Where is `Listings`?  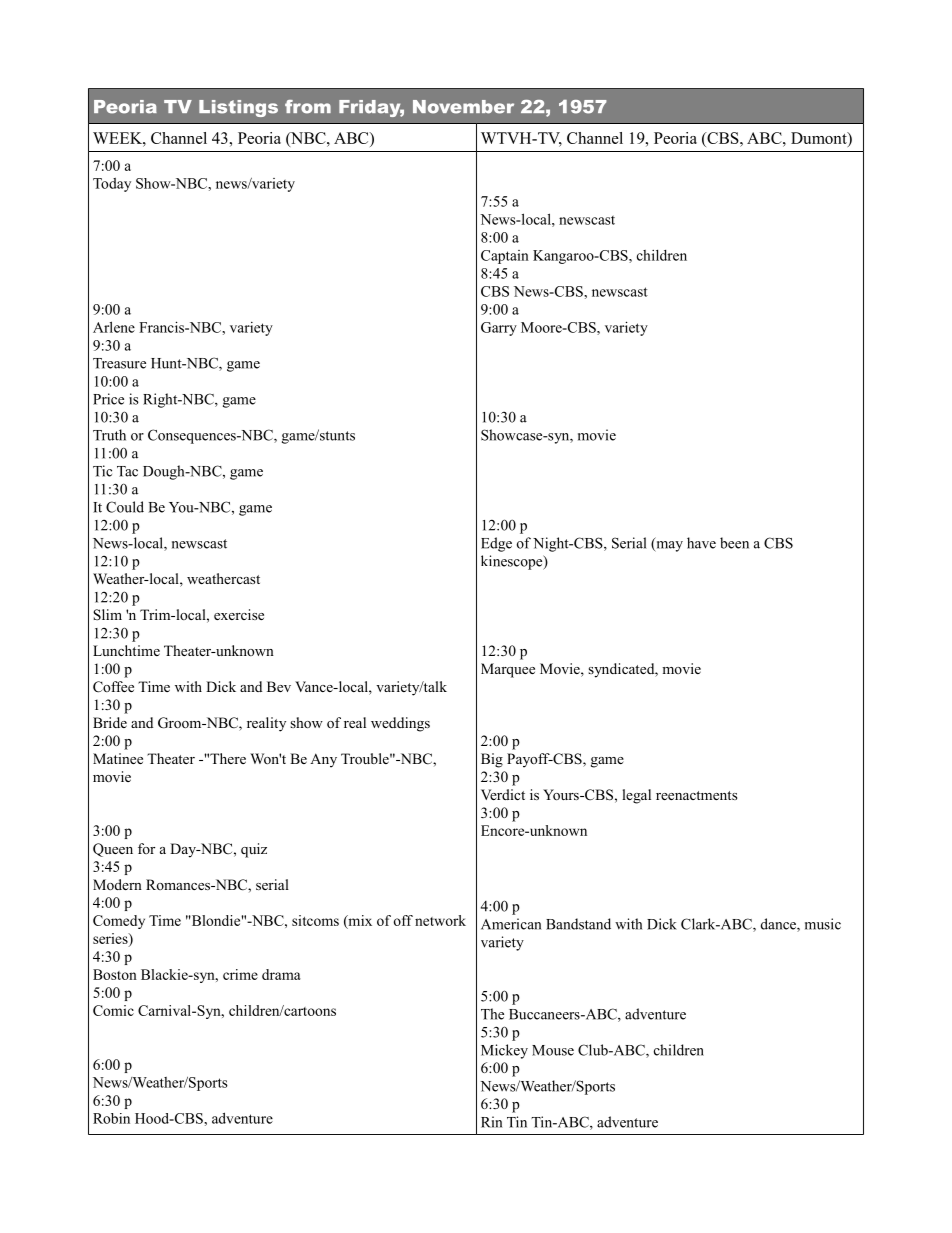 Listings is located at coordinates (238, 108).
